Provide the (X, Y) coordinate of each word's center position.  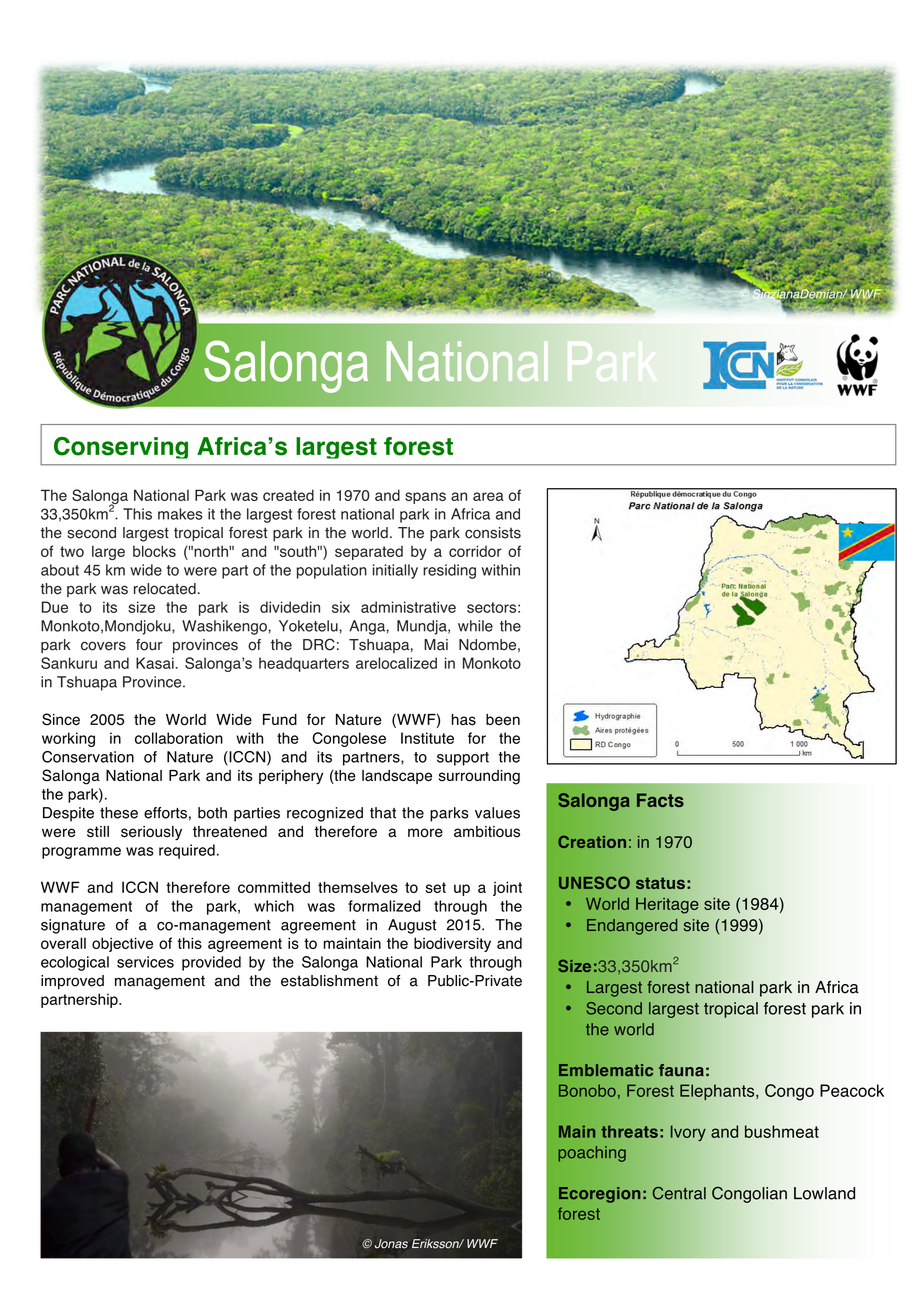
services (145, 962)
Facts (660, 800)
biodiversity (452, 944)
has (464, 720)
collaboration (179, 738)
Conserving (121, 448)
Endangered (632, 927)
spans (425, 498)
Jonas (391, 1244)
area (488, 496)
